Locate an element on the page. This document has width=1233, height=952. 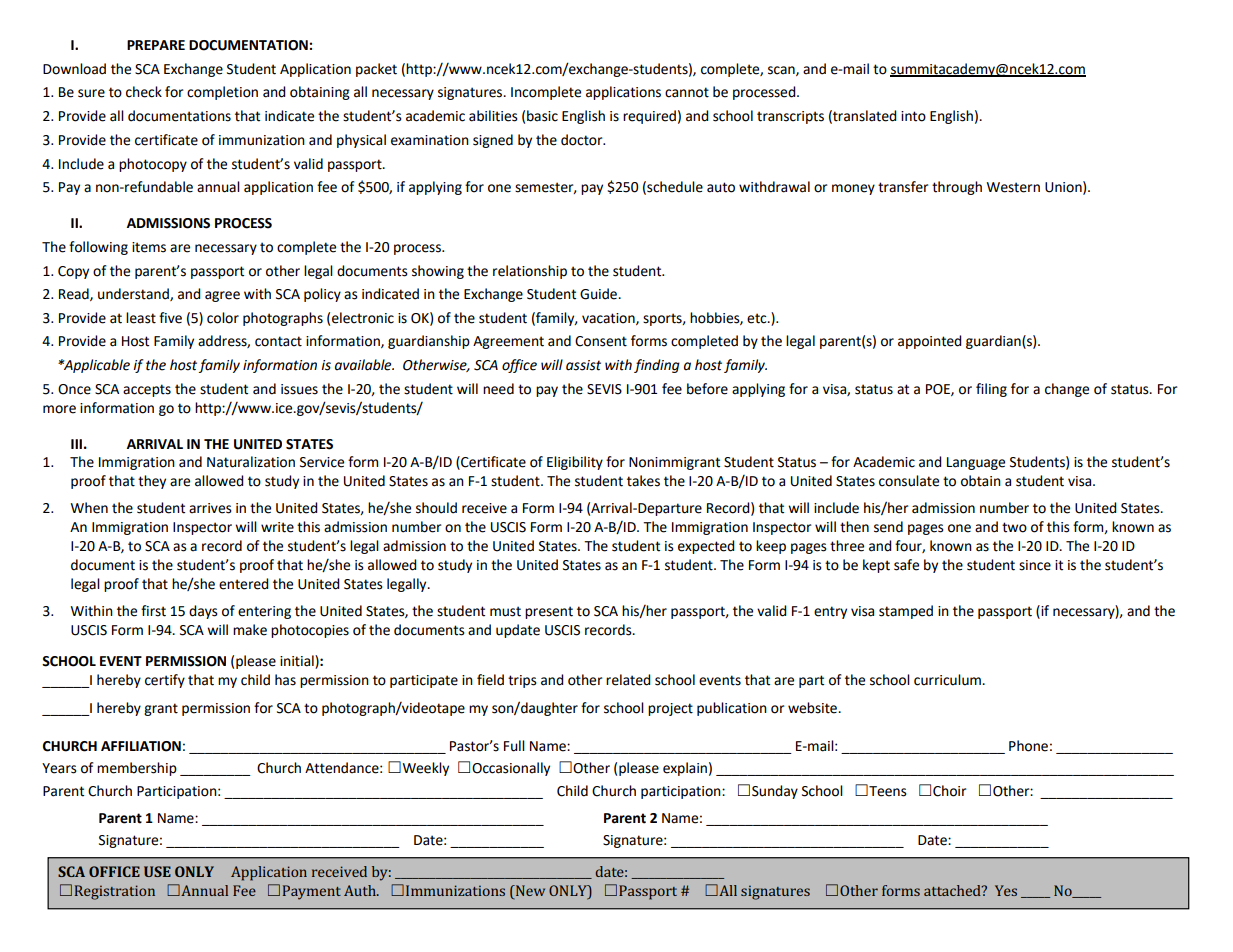
basic is located at coordinates (542, 116).
